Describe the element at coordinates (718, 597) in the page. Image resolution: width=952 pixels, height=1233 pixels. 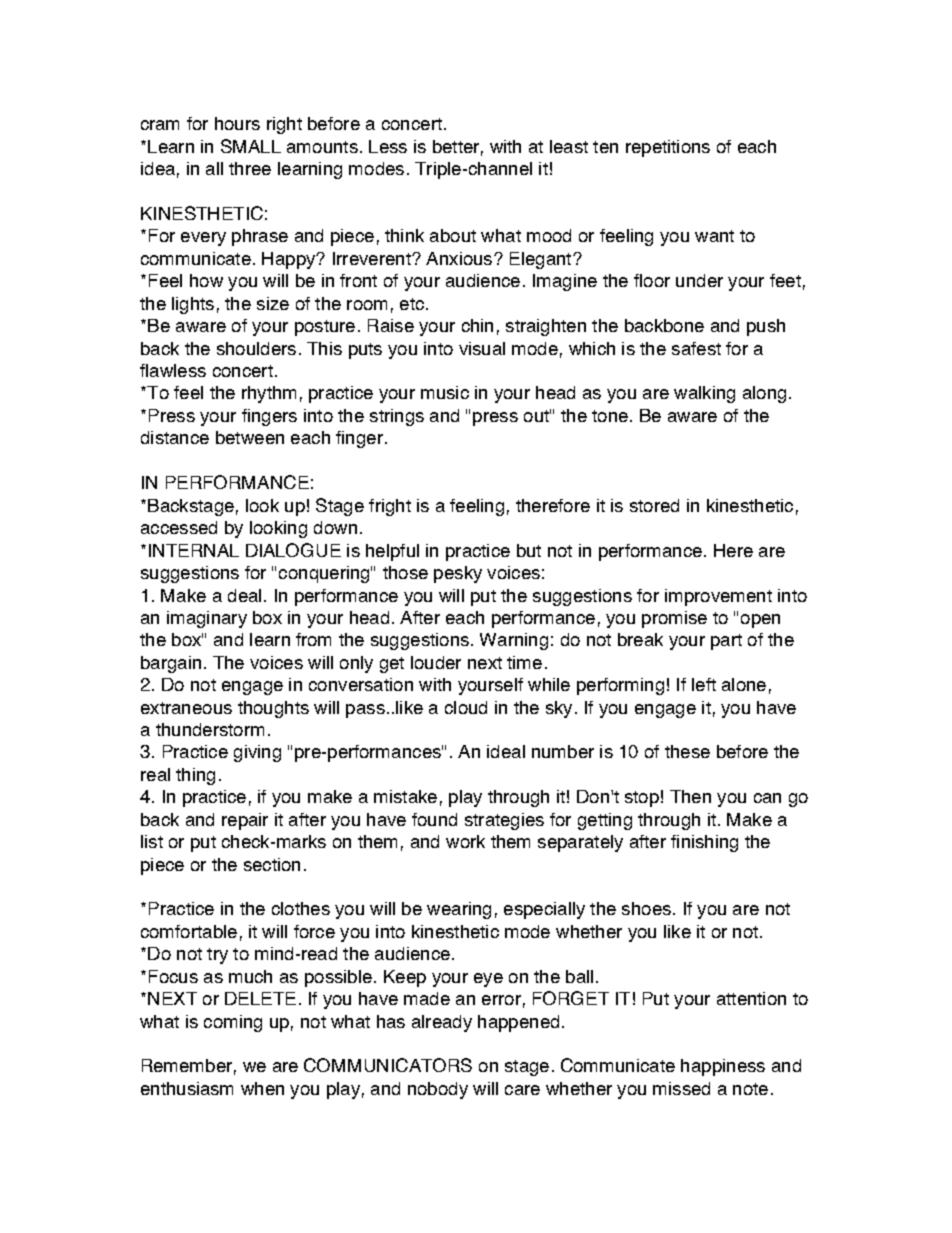
I see `improvement` at that location.
